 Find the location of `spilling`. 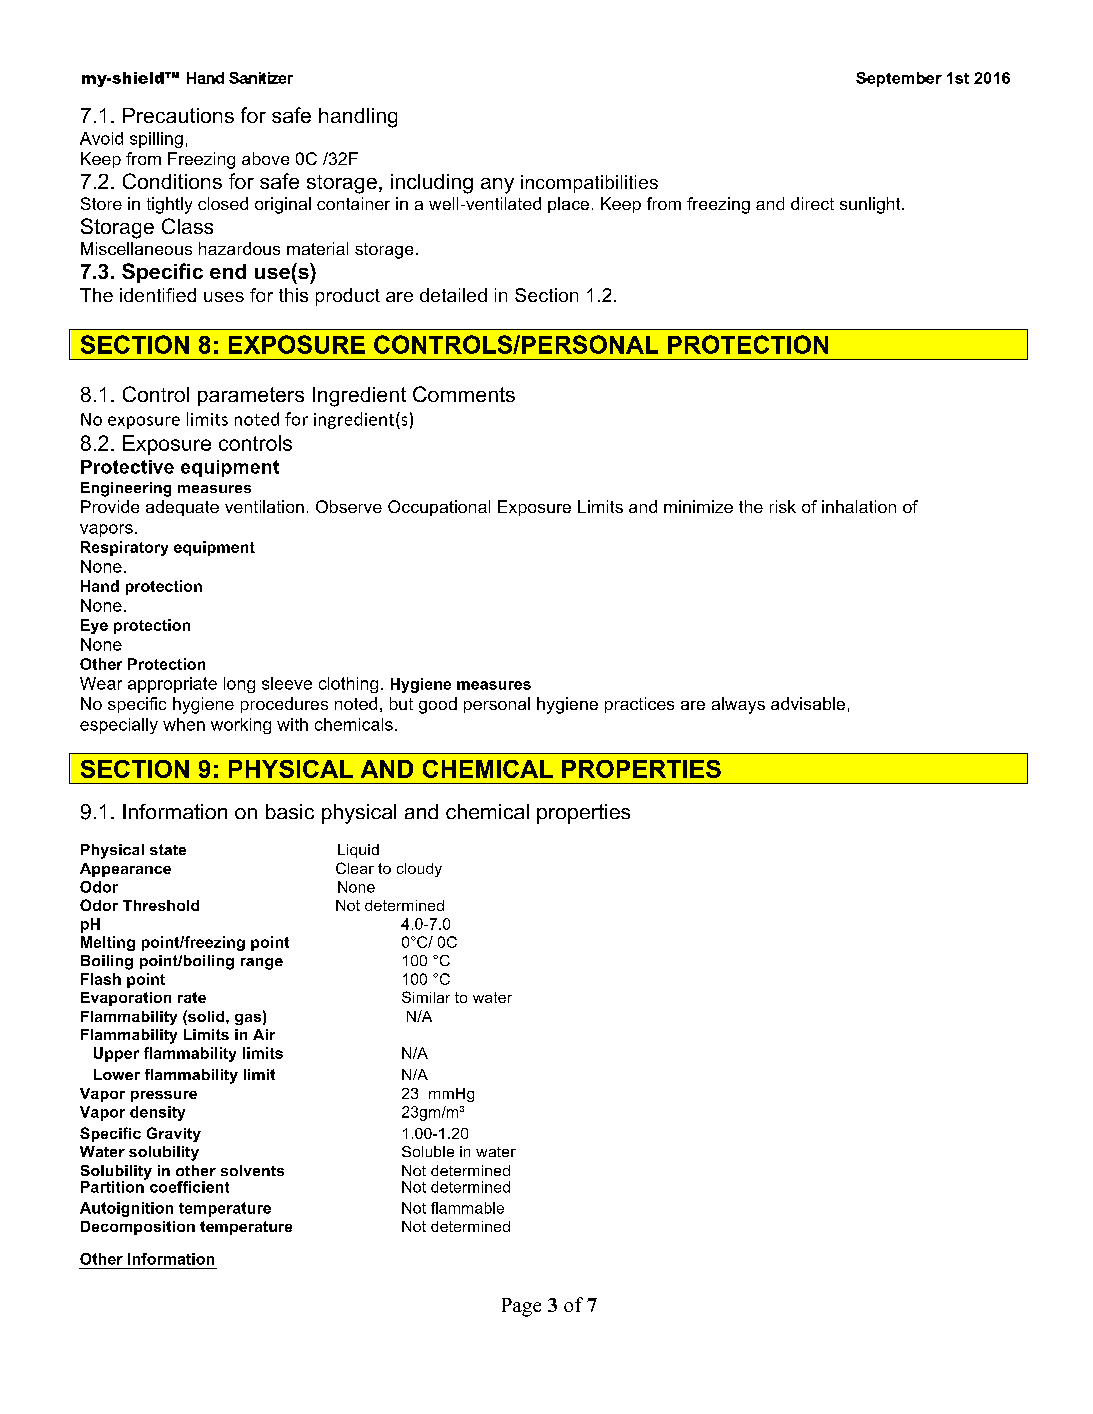

spilling is located at coordinates (156, 140).
